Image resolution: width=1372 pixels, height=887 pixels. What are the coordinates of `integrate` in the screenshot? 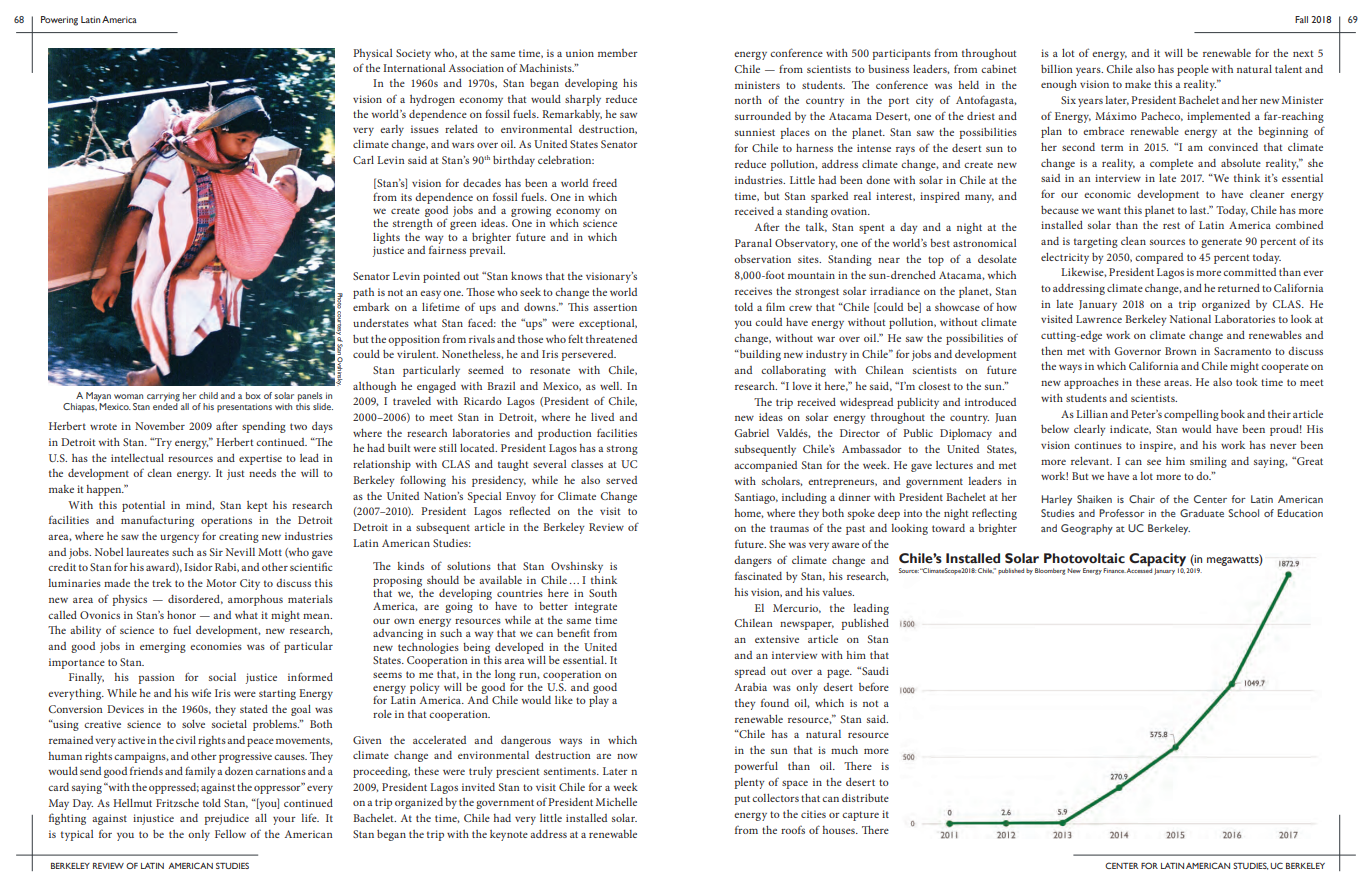 It's located at (596, 607).
